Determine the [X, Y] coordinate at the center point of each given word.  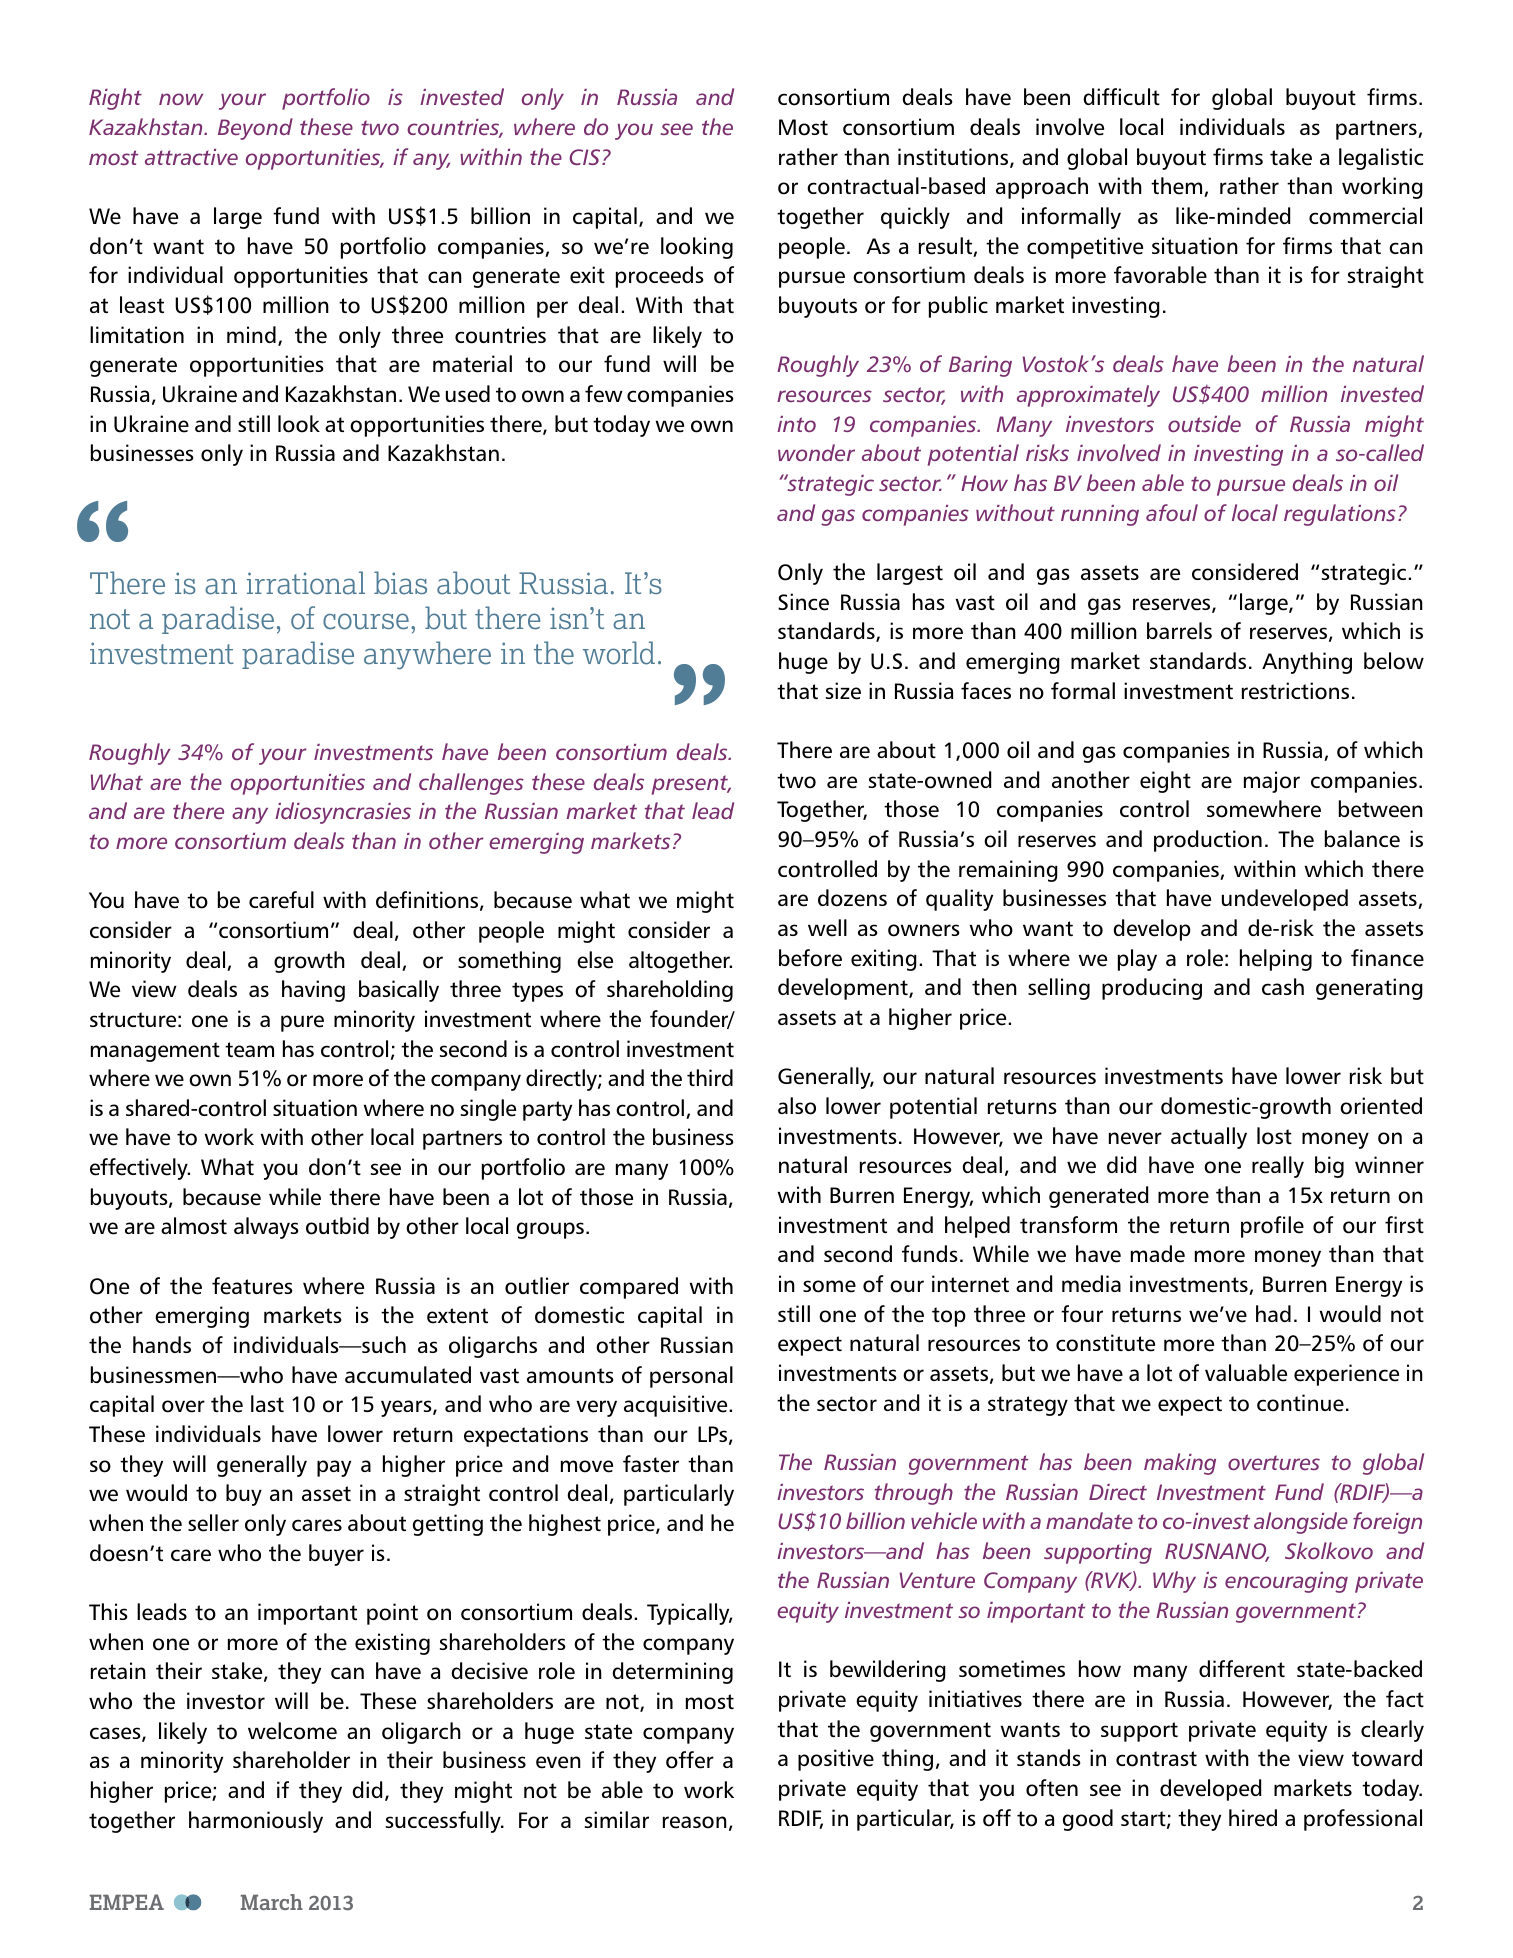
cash [1283, 986]
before [810, 958]
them [1178, 187]
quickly [915, 218]
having [313, 991]
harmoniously [256, 1822]
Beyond [255, 129]
